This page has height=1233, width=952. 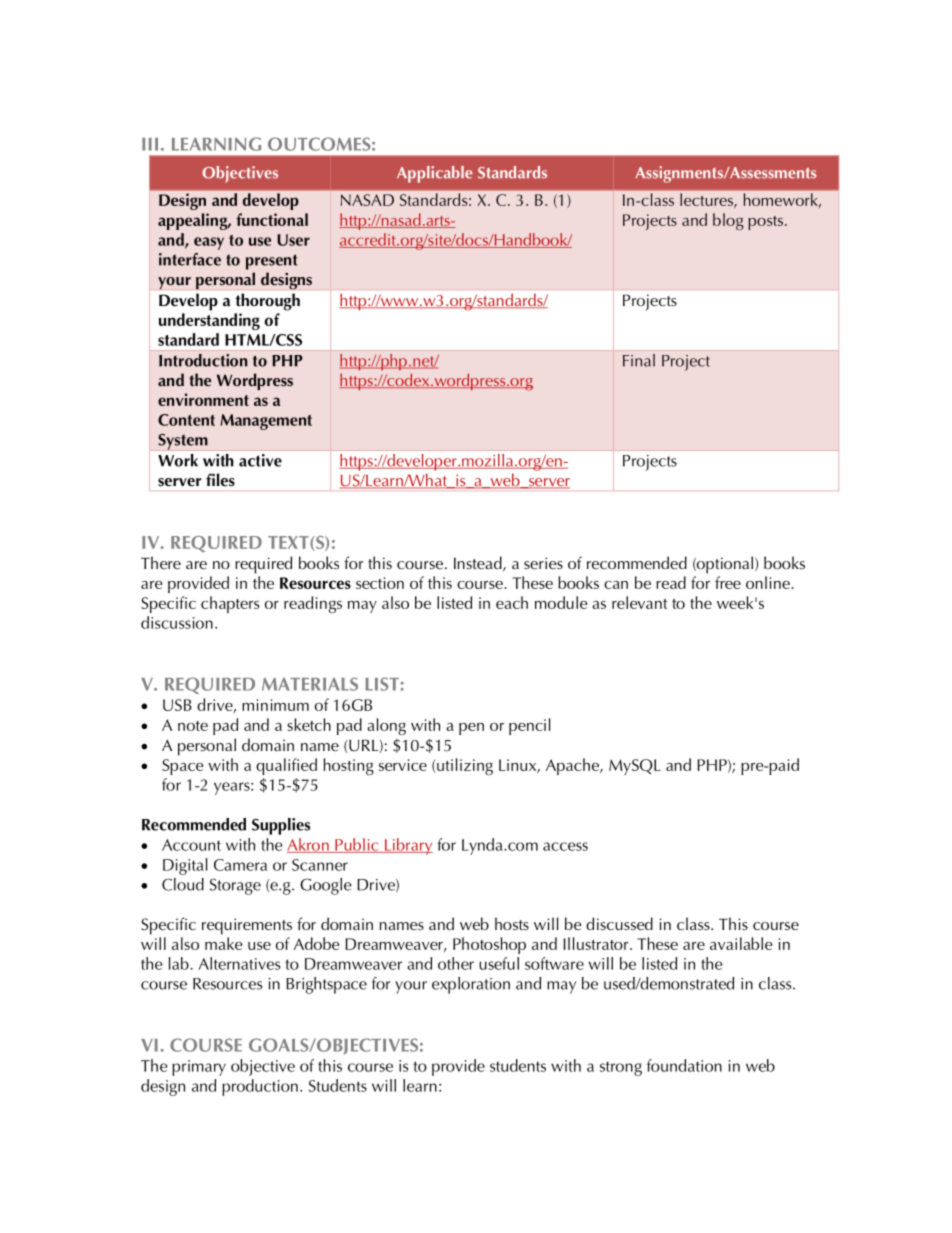 I want to click on Account, so click(x=191, y=845).
